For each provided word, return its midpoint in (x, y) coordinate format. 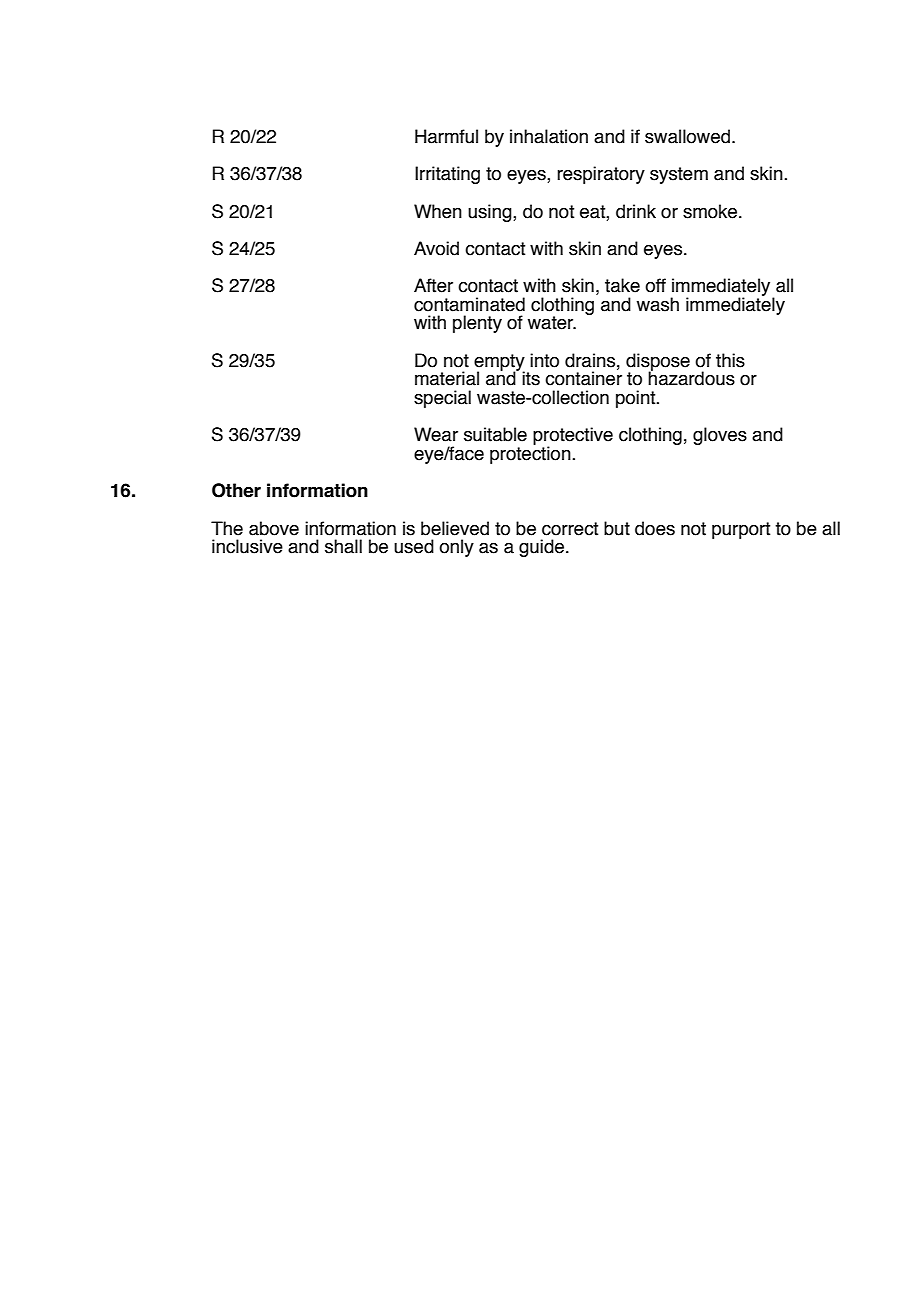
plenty (477, 324)
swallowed (687, 136)
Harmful (446, 136)
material (447, 378)
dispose (658, 363)
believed (455, 528)
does (655, 528)
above (274, 528)
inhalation (549, 136)
